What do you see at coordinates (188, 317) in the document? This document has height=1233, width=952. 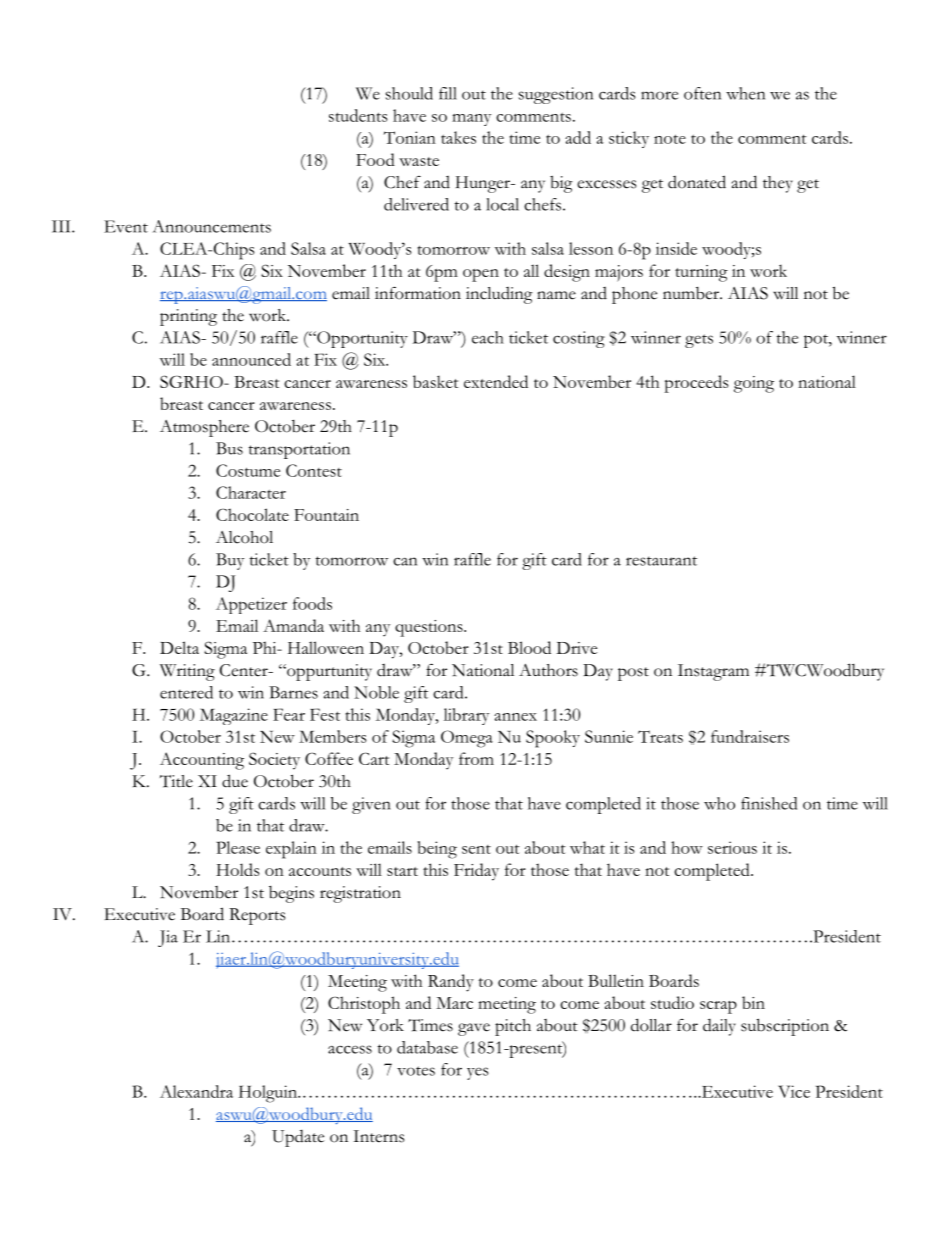 I see `printing` at bounding box center [188, 317].
